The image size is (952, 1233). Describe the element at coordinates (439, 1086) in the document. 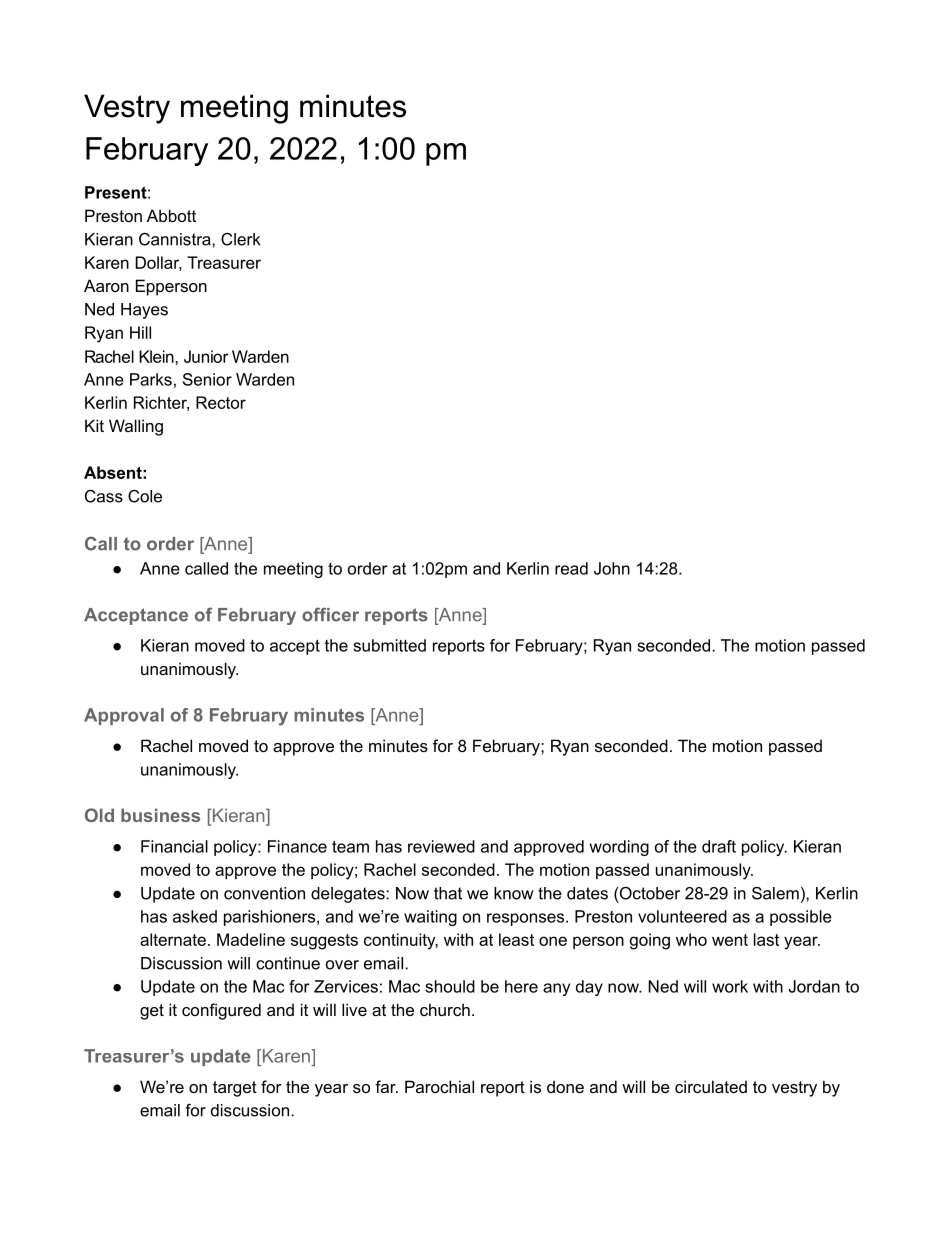

I see `Parochial` at that location.
